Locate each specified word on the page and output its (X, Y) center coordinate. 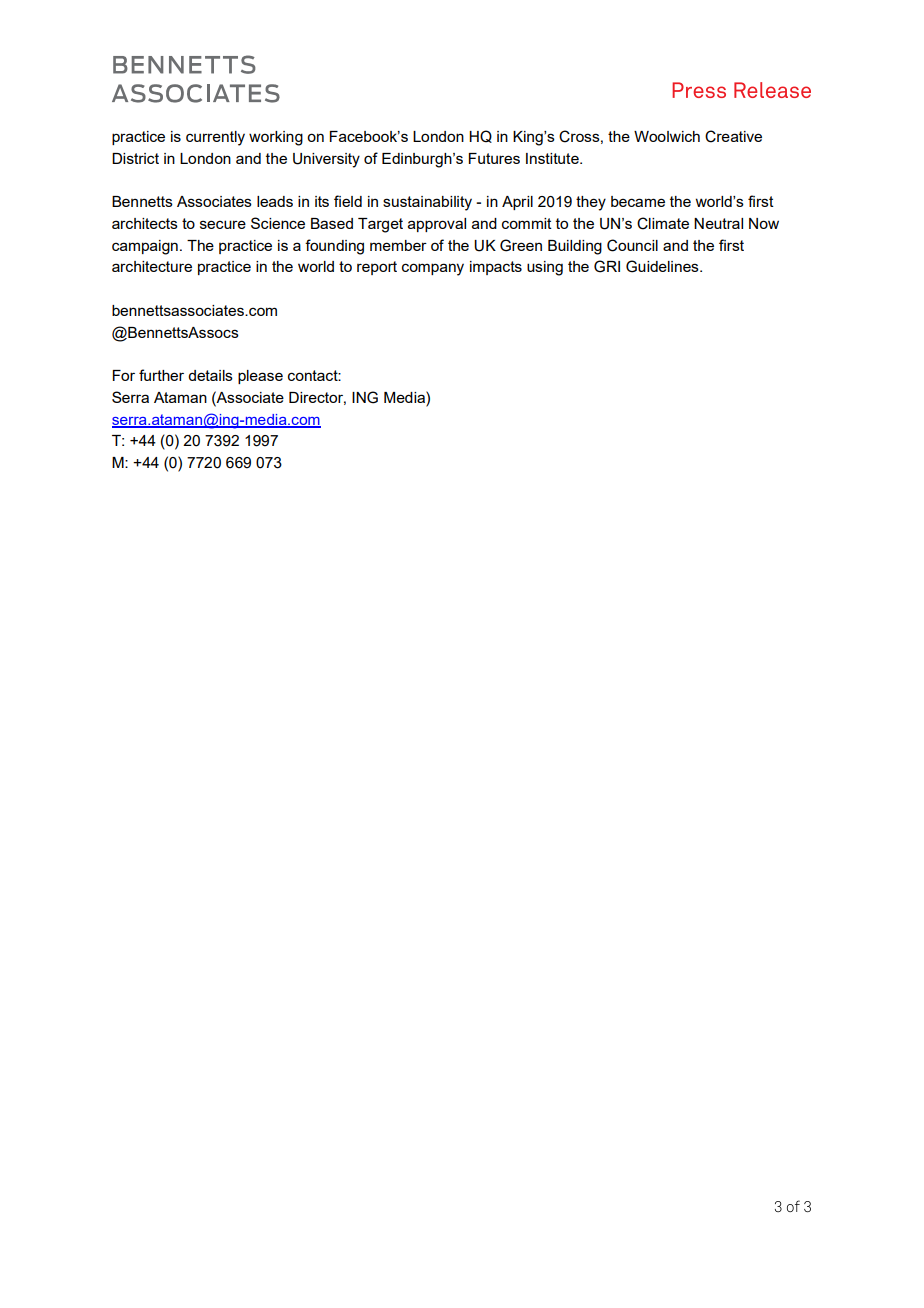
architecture (152, 266)
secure (223, 224)
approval (437, 225)
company (433, 269)
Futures (494, 158)
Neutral (718, 223)
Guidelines (663, 266)
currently (215, 138)
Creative (733, 136)
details (210, 375)
